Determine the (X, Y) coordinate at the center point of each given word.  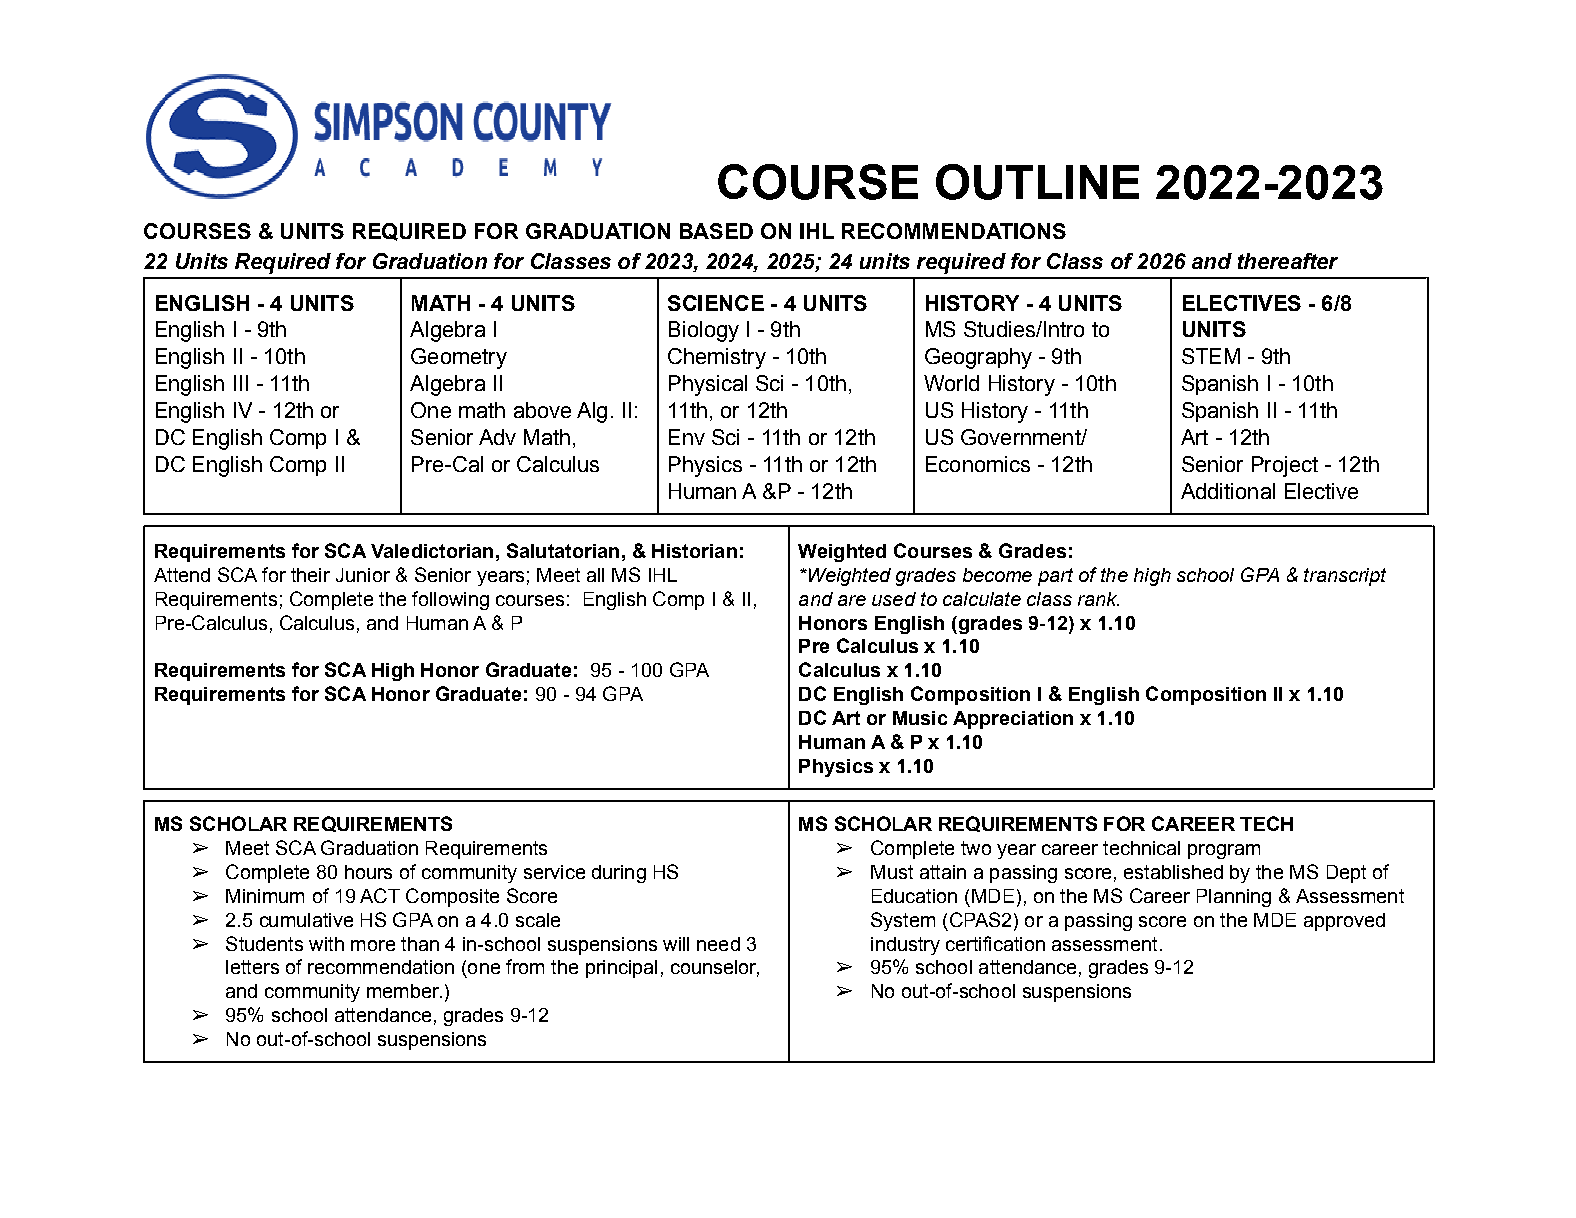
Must (892, 872)
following (450, 600)
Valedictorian (432, 551)
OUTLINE (1037, 182)
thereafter (1288, 261)
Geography (978, 358)
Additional (1228, 491)
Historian (694, 551)
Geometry (459, 358)
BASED (716, 231)
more (373, 945)
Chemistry (717, 358)
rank (1098, 599)
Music (920, 718)
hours (368, 872)
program (1224, 851)
